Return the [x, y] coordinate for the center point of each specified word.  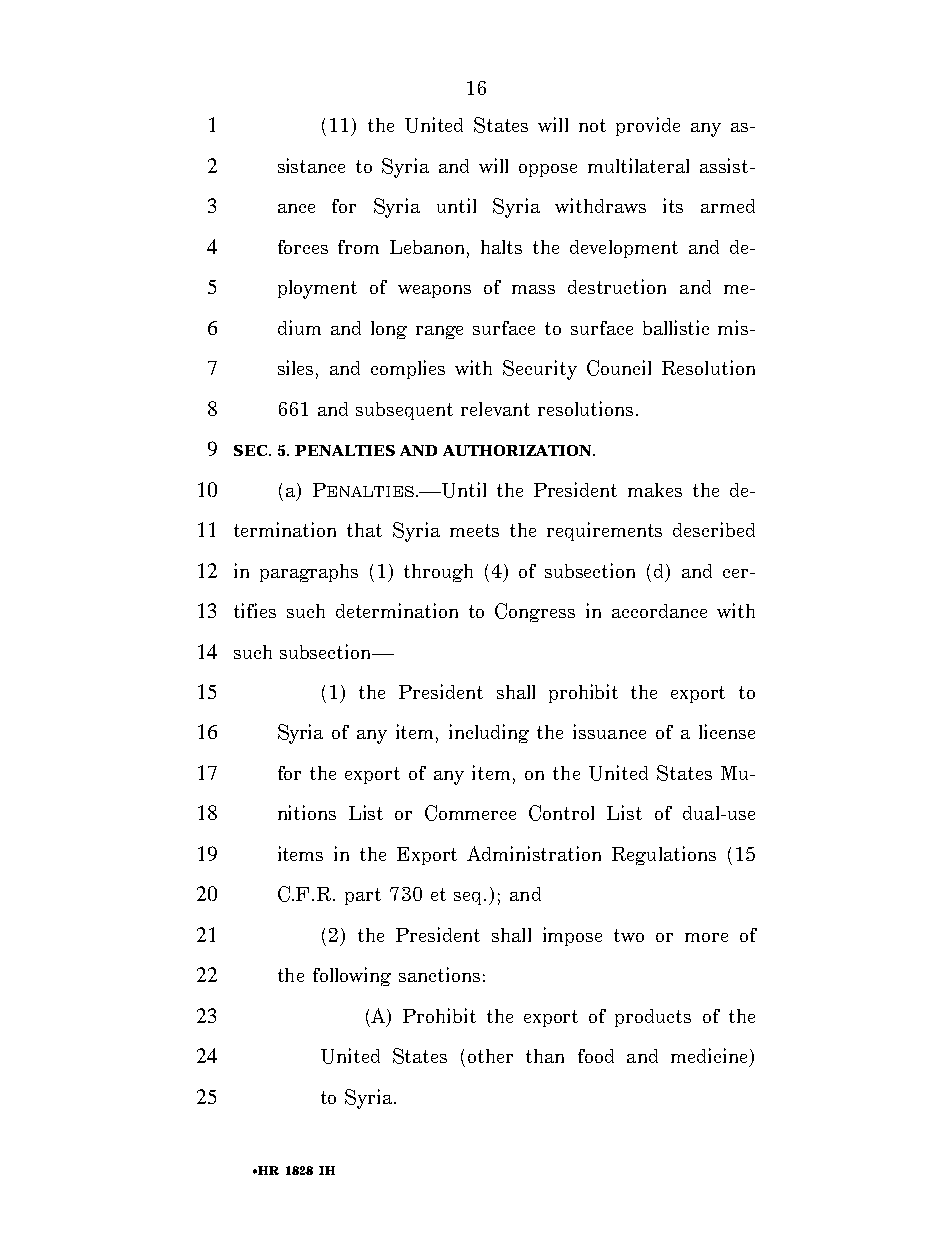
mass [533, 289]
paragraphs [309, 573]
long [389, 330]
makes [655, 490]
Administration [534, 853]
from [358, 247]
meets [474, 530]
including [489, 733]
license [727, 731]
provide [648, 126]
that [364, 530]
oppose [548, 170]
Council [619, 368]
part [363, 896]
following [352, 976]
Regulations [664, 855]
